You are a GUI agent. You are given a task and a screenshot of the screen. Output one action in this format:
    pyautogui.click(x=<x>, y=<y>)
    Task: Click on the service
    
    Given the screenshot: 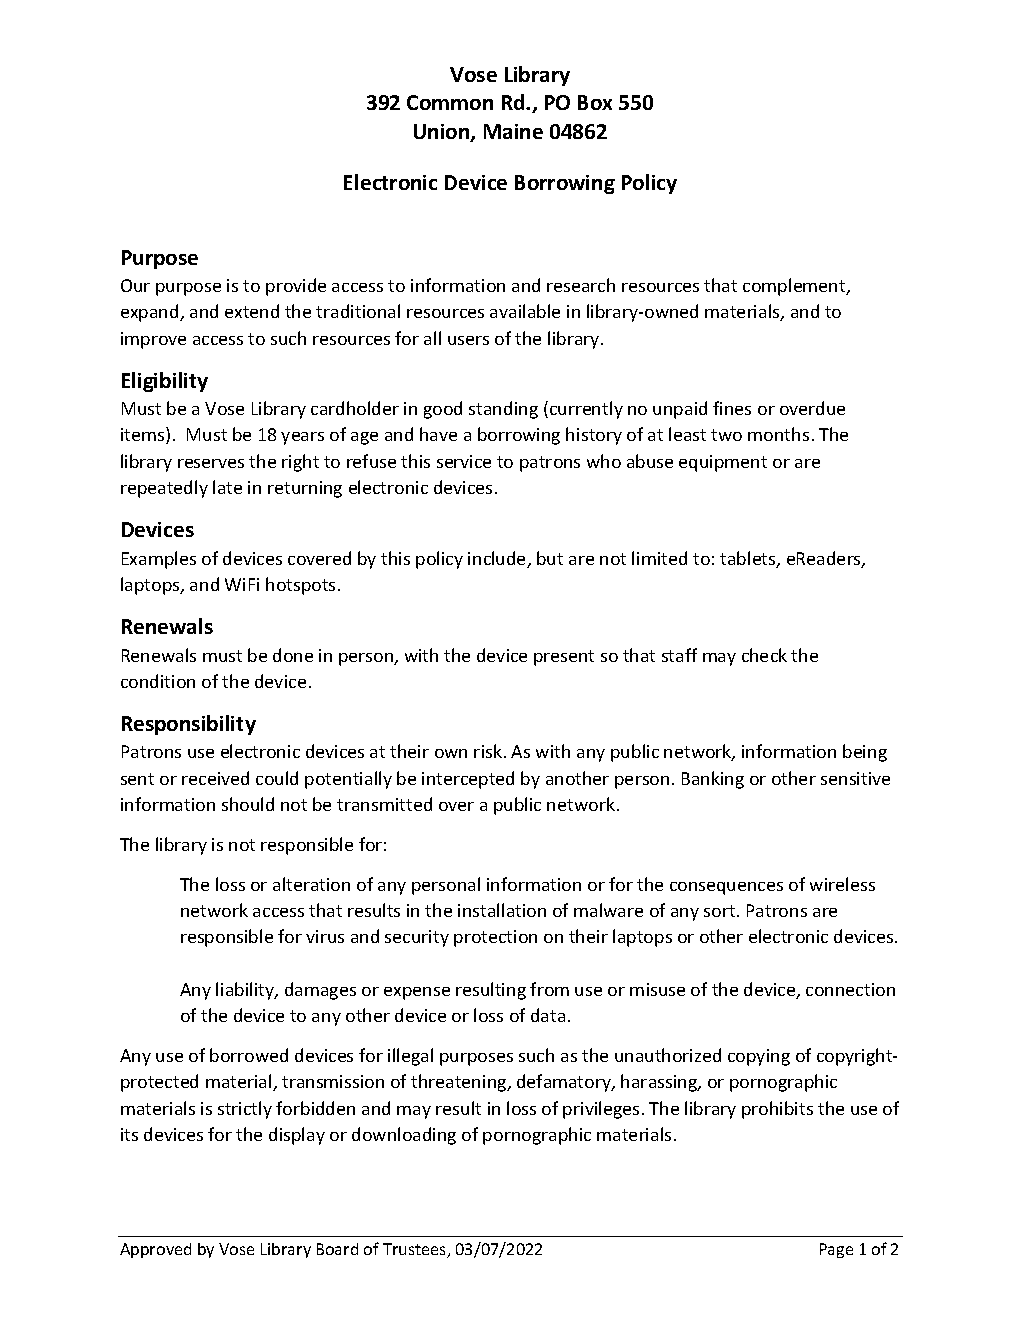 What is the action you would take?
    pyautogui.click(x=464, y=461)
